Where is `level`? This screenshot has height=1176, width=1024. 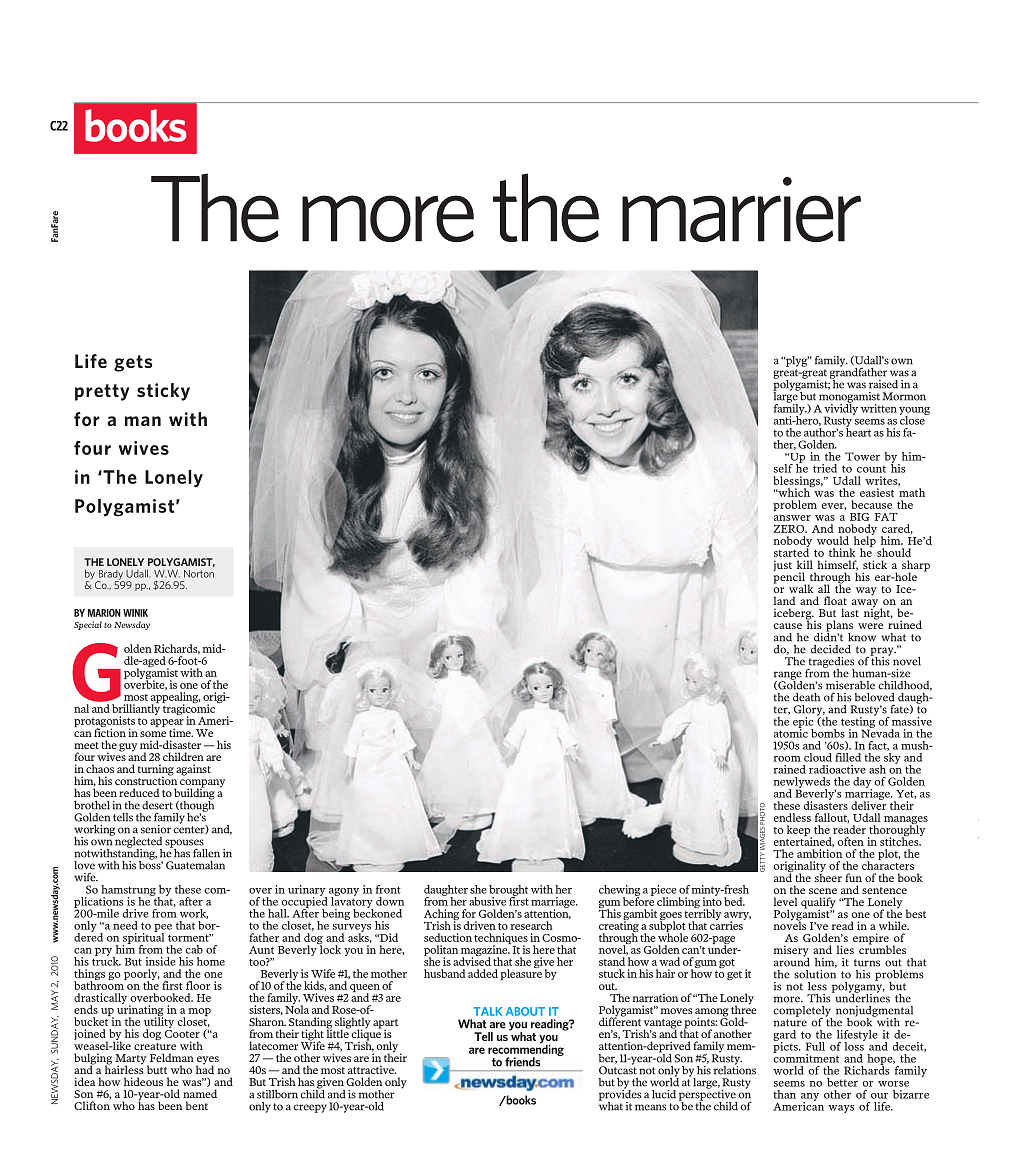
level is located at coordinates (785, 901).
